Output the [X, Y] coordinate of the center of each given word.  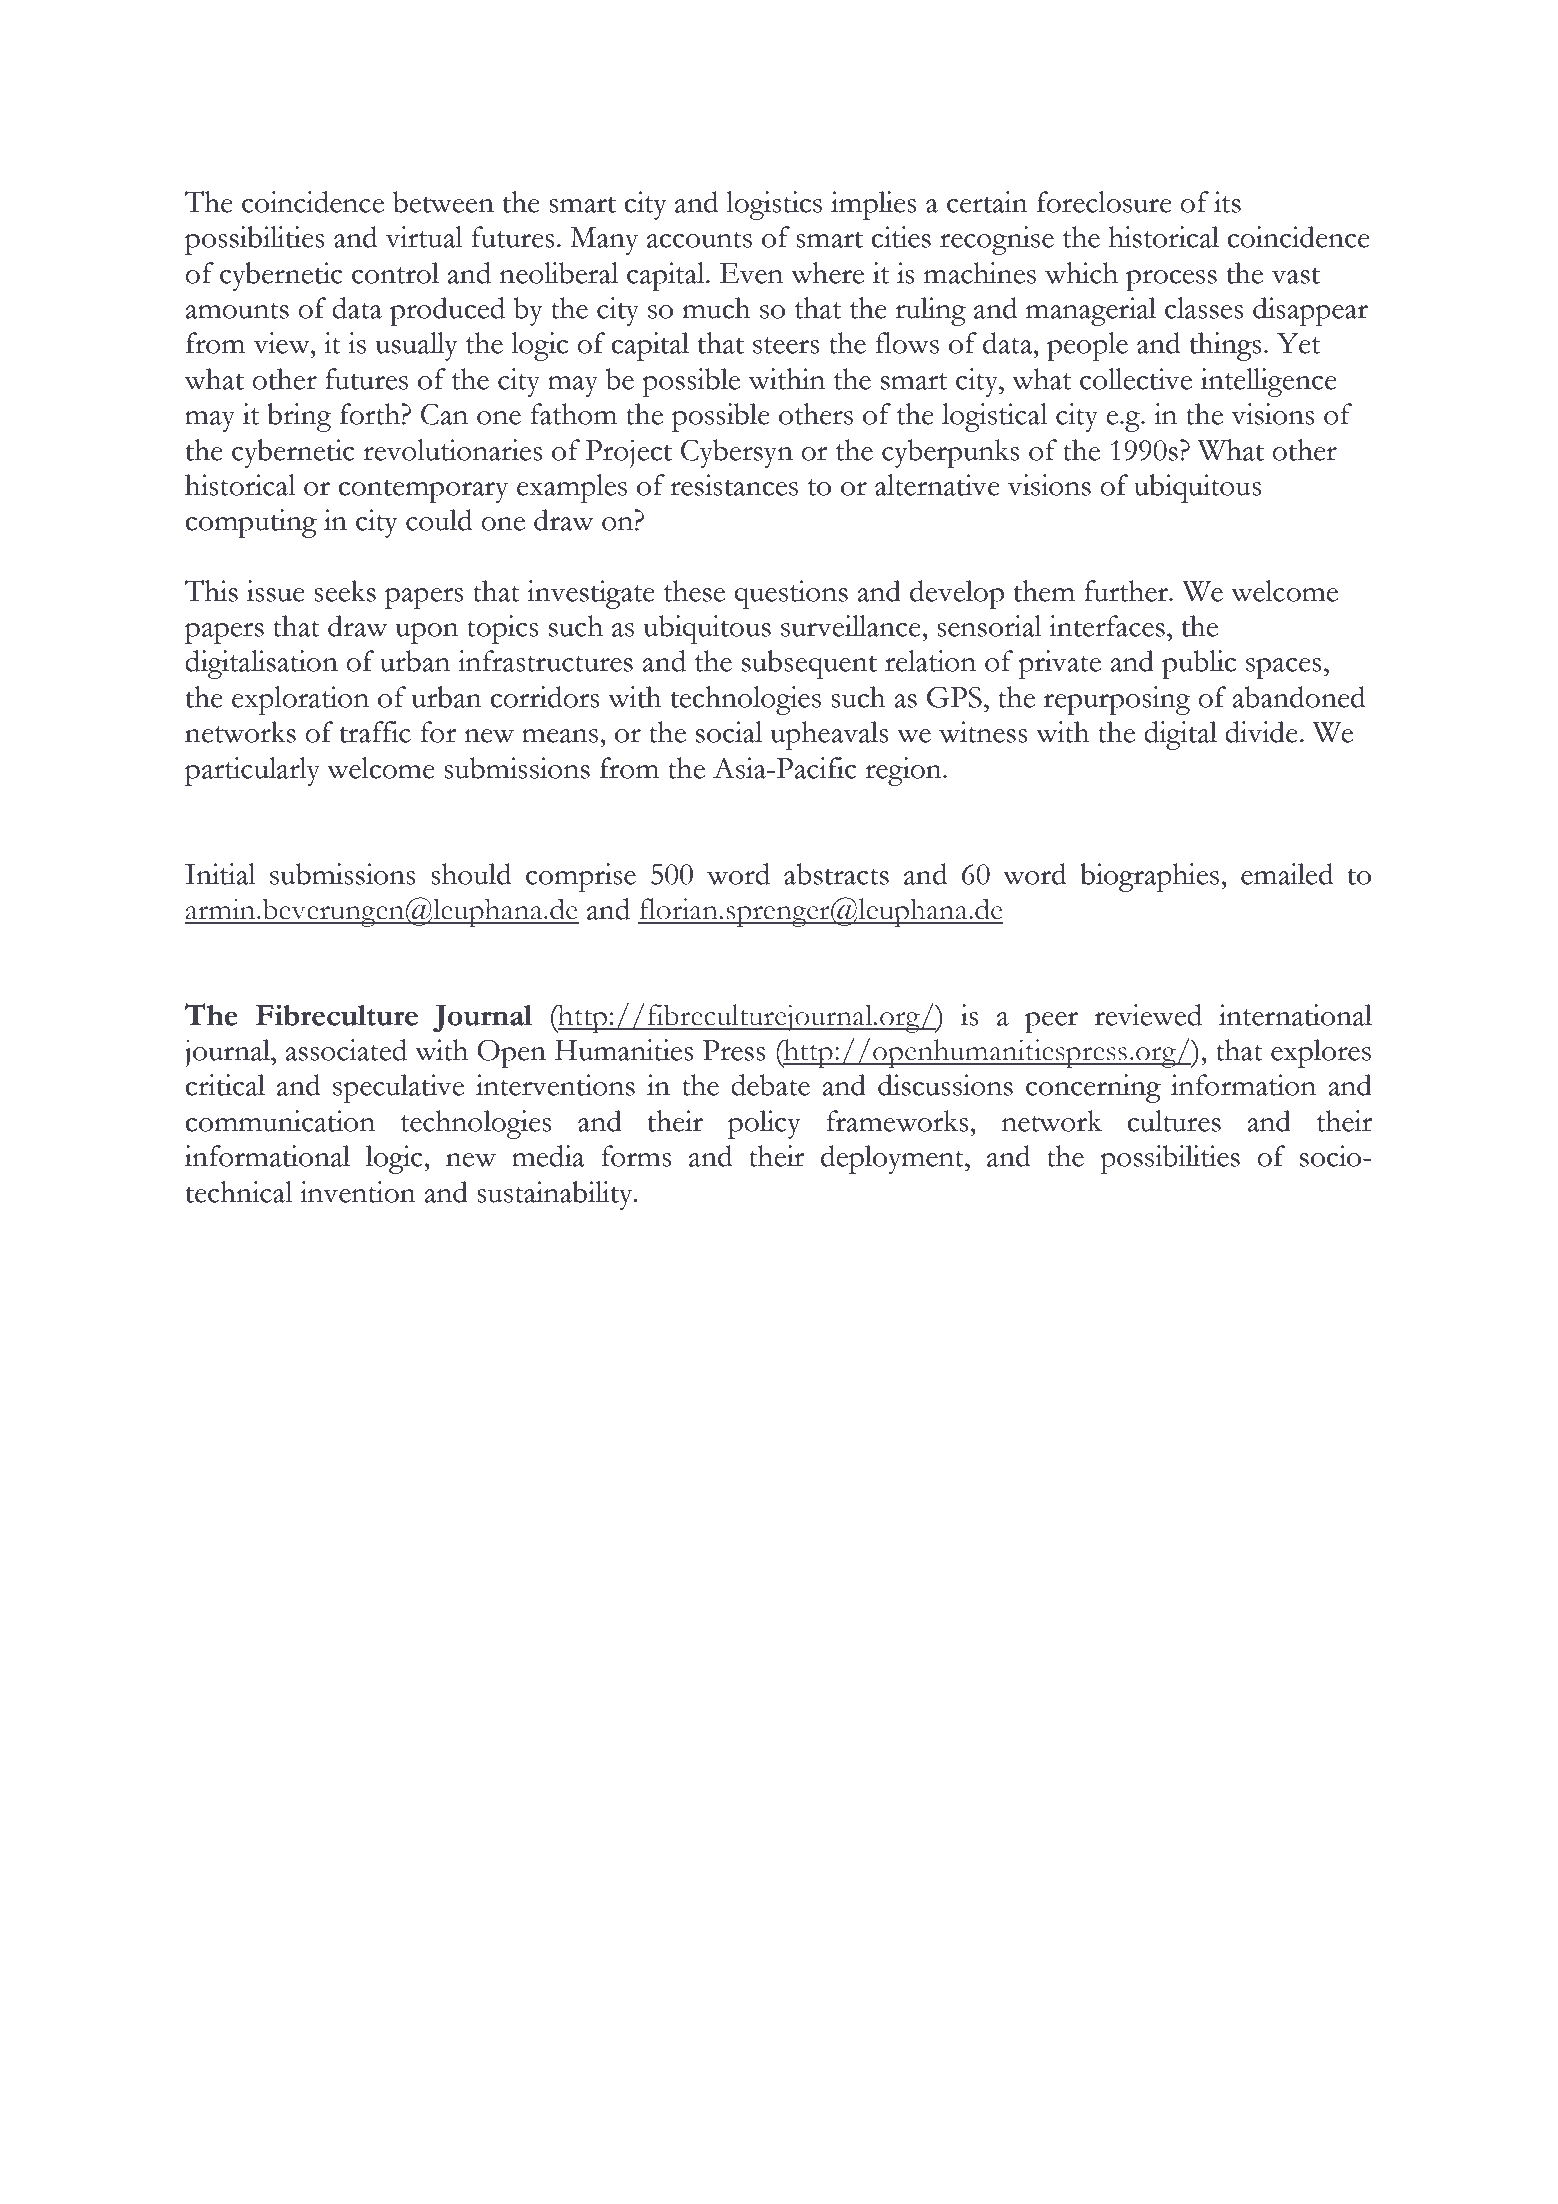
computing [251, 523]
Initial [220, 874]
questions [791, 594]
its [1227, 202]
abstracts [836, 874]
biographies [1151, 877]
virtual [424, 237]
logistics [774, 205]
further [1127, 591]
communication [280, 1121]
